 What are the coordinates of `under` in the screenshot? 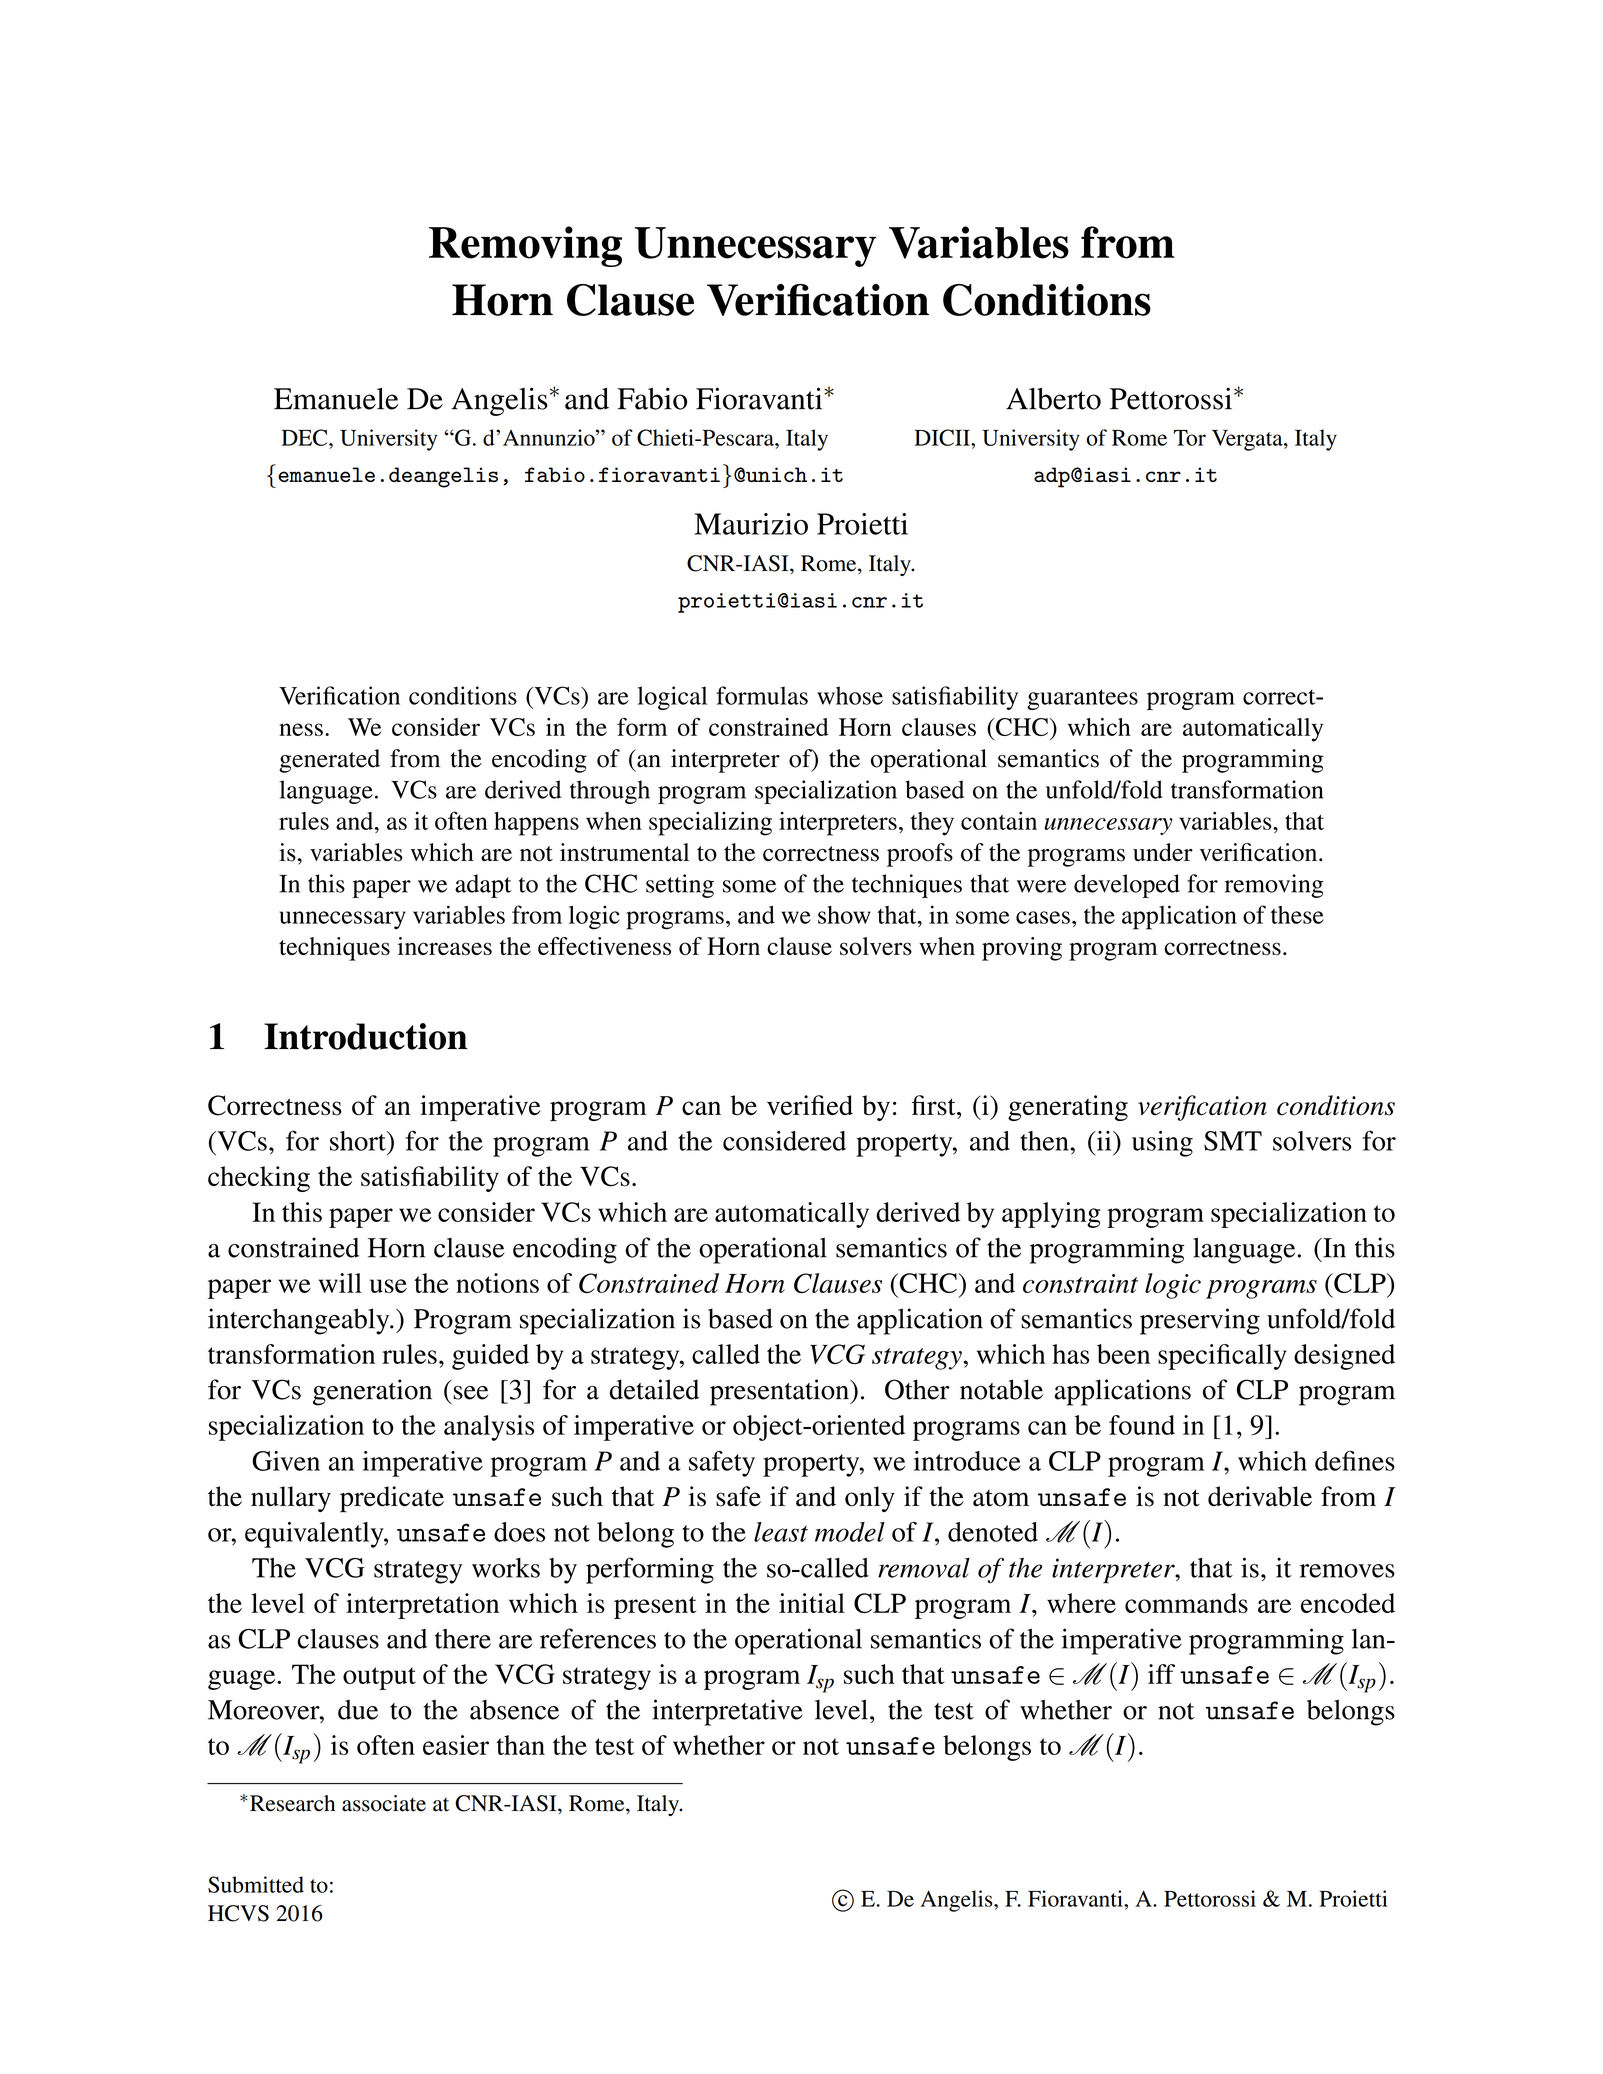 It's located at (1163, 852).
